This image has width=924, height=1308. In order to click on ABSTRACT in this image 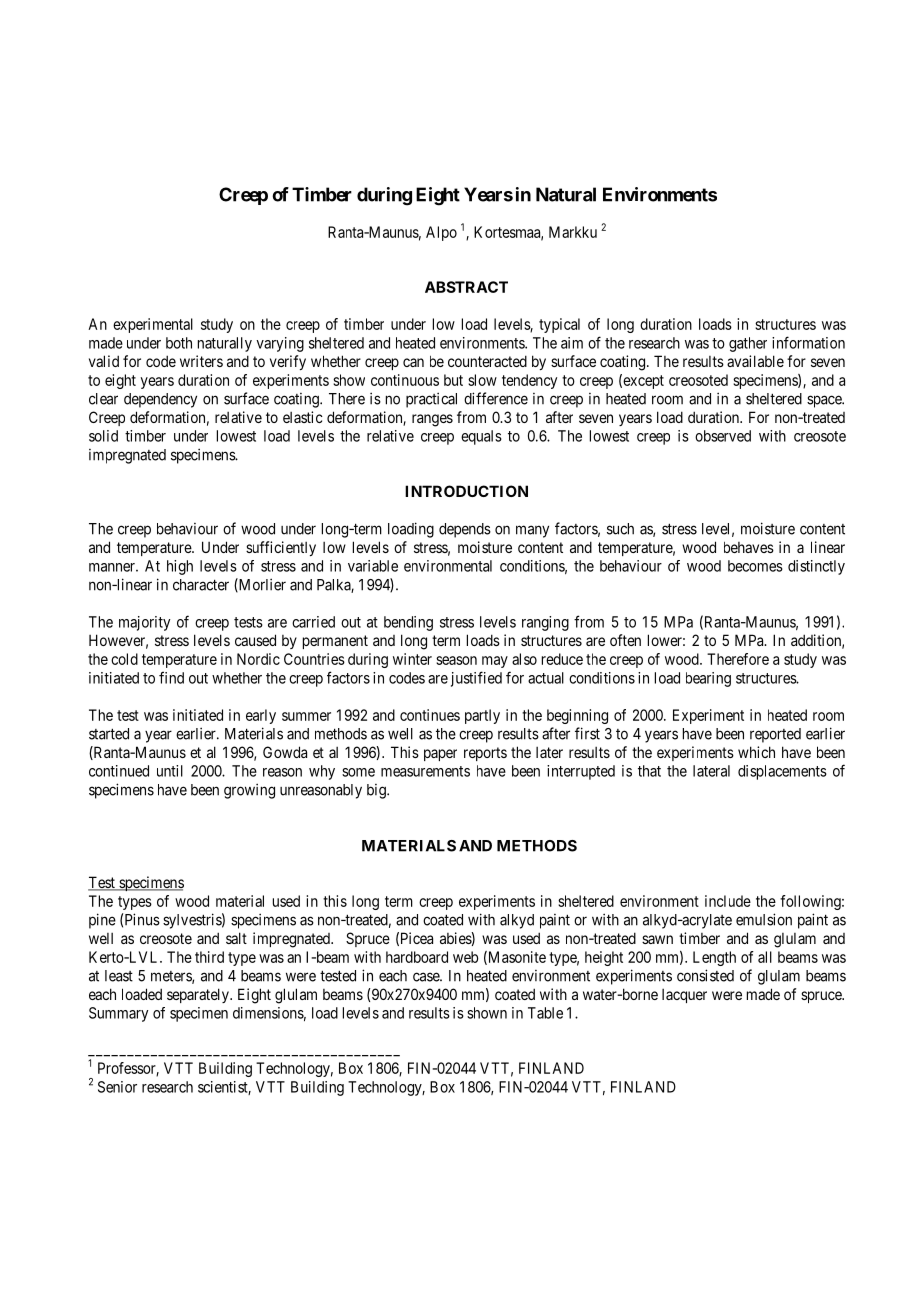, I will do `click(466, 287)`.
